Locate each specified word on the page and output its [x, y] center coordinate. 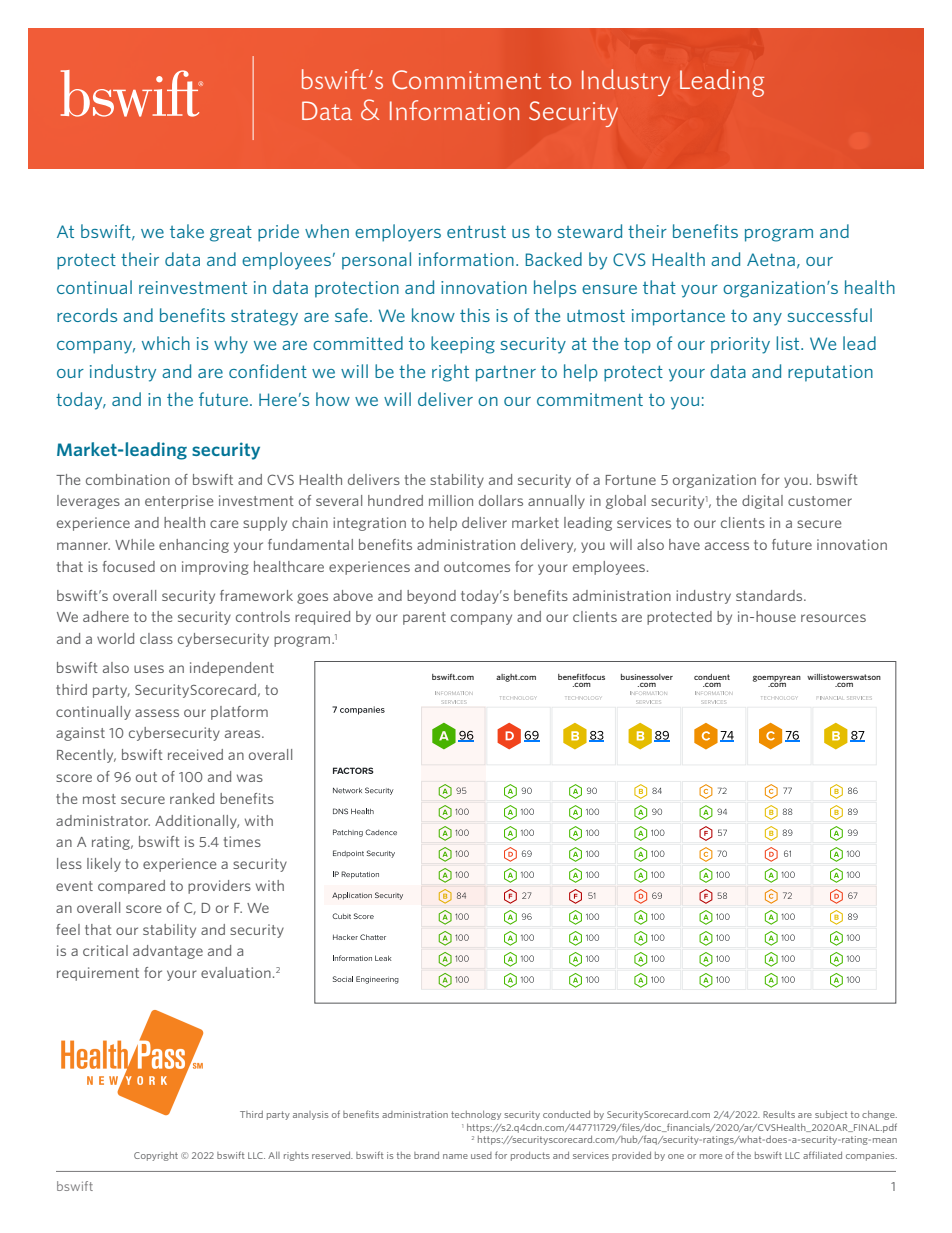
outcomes [477, 567]
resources [833, 618]
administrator [103, 820]
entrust [476, 231]
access [727, 546]
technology [476, 1115]
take [187, 231]
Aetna [771, 259]
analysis [311, 1115]
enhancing [194, 546]
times [242, 841]
